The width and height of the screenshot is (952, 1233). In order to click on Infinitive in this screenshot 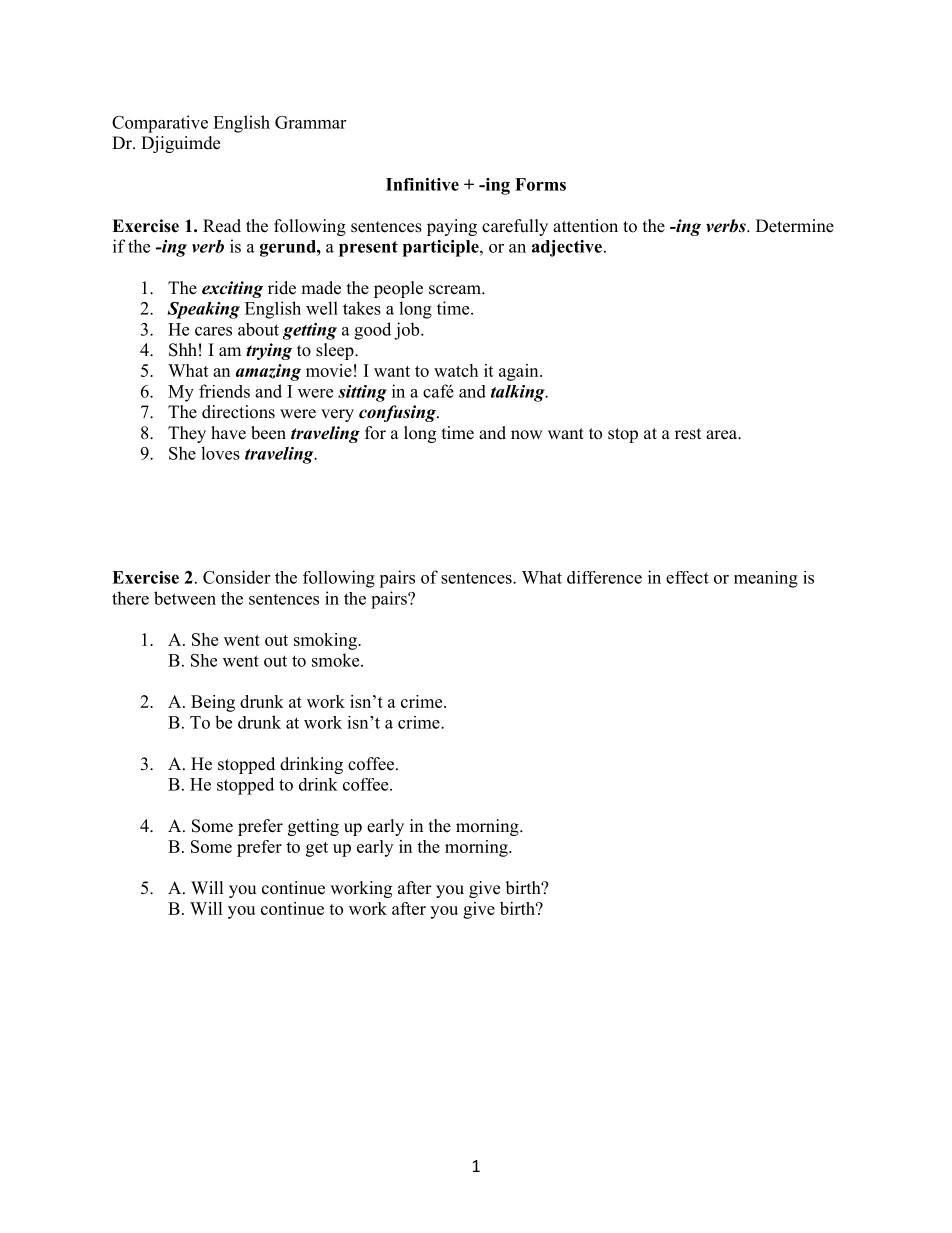, I will do `click(422, 184)`.
